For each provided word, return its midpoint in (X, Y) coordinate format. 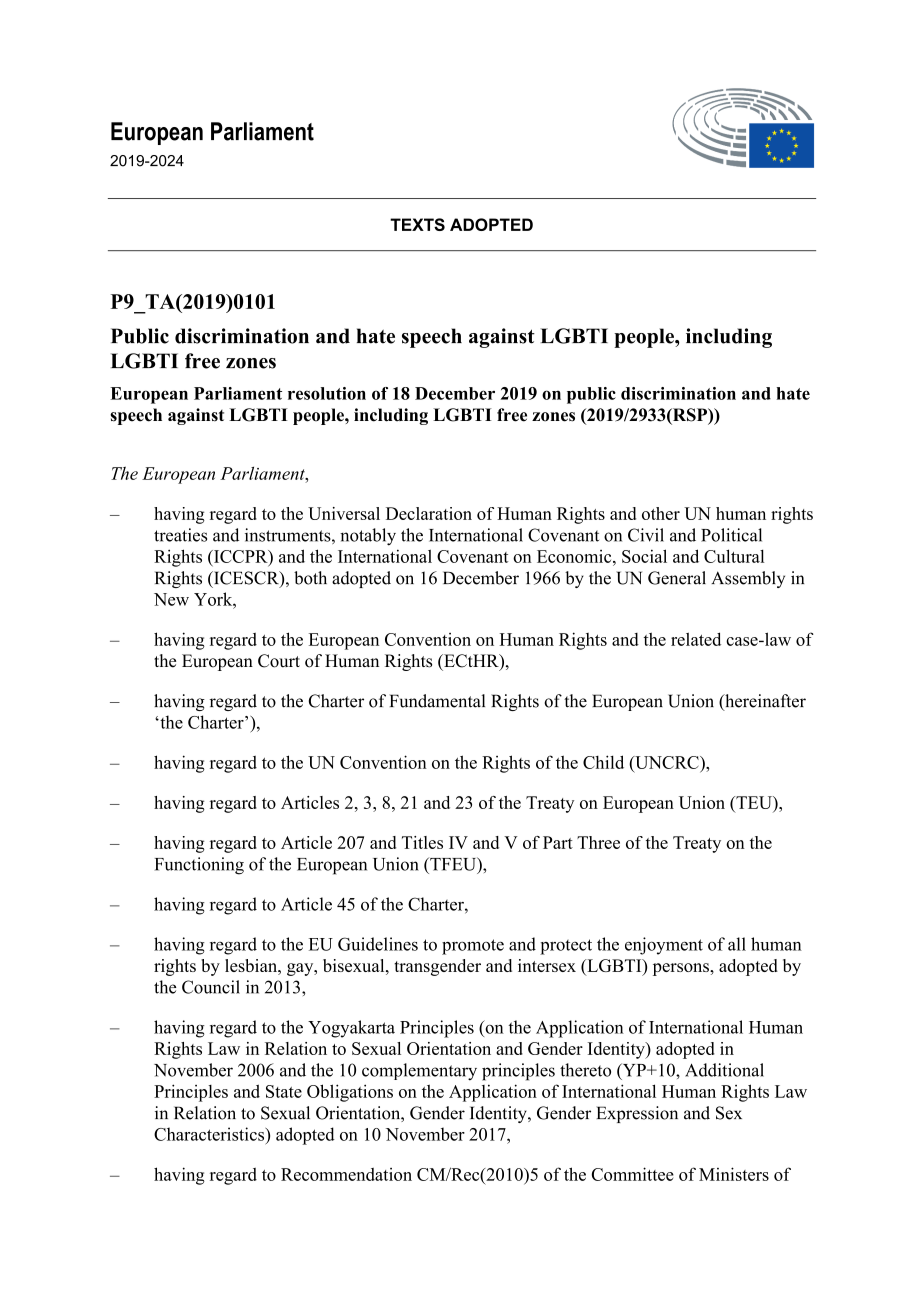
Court (279, 661)
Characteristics (210, 1134)
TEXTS (417, 224)
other (661, 513)
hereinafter (764, 702)
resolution (327, 393)
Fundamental (437, 701)
